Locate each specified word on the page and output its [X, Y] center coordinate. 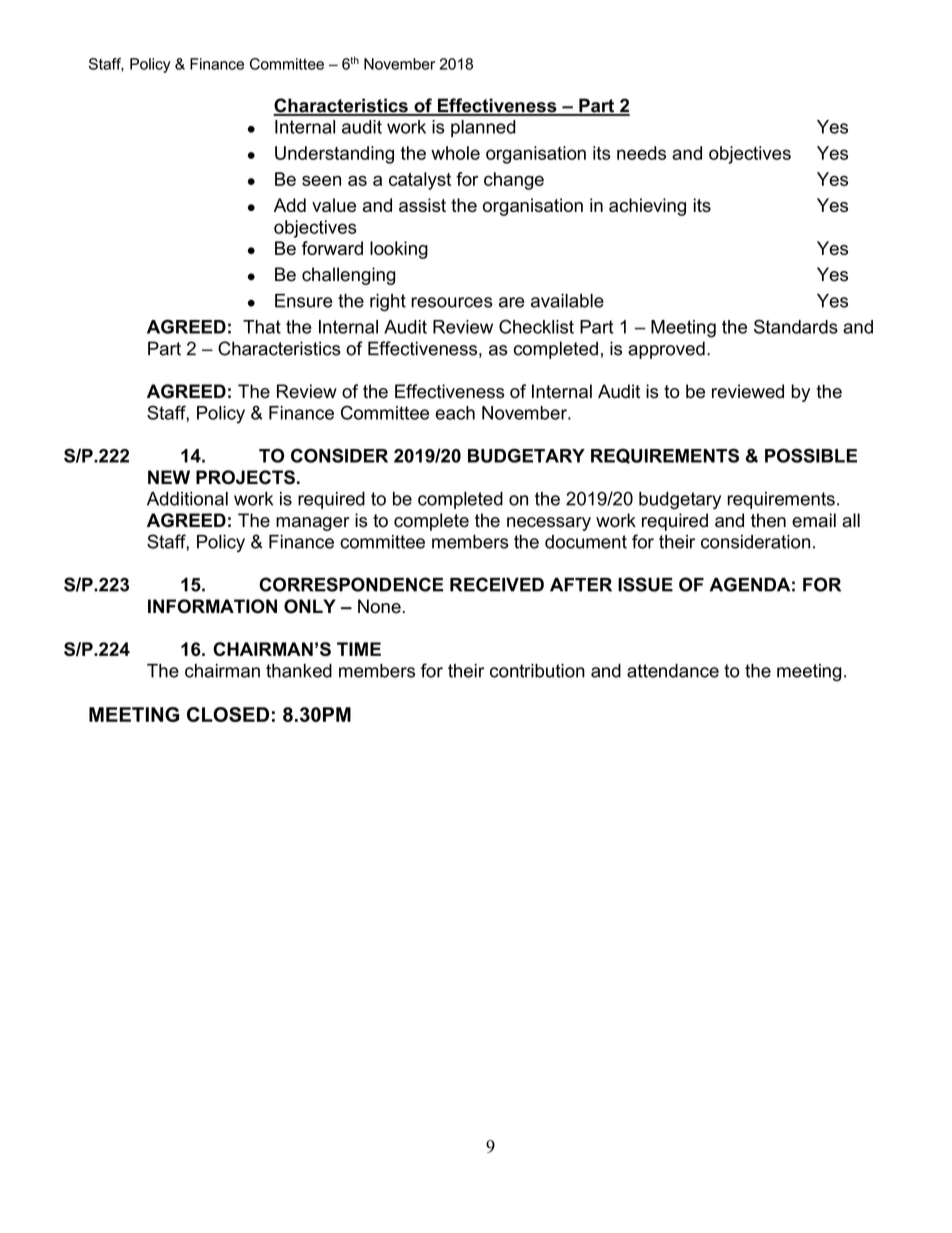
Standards [796, 326]
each [455, 413]
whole [455, 153]
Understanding [334, 155]
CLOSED [228, 714]
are [512, 302]
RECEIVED [497, 584]
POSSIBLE [811, 455]
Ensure [304, 301]
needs [641, 153]
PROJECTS [245, 477]
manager [313, 524]
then [768, 520]
